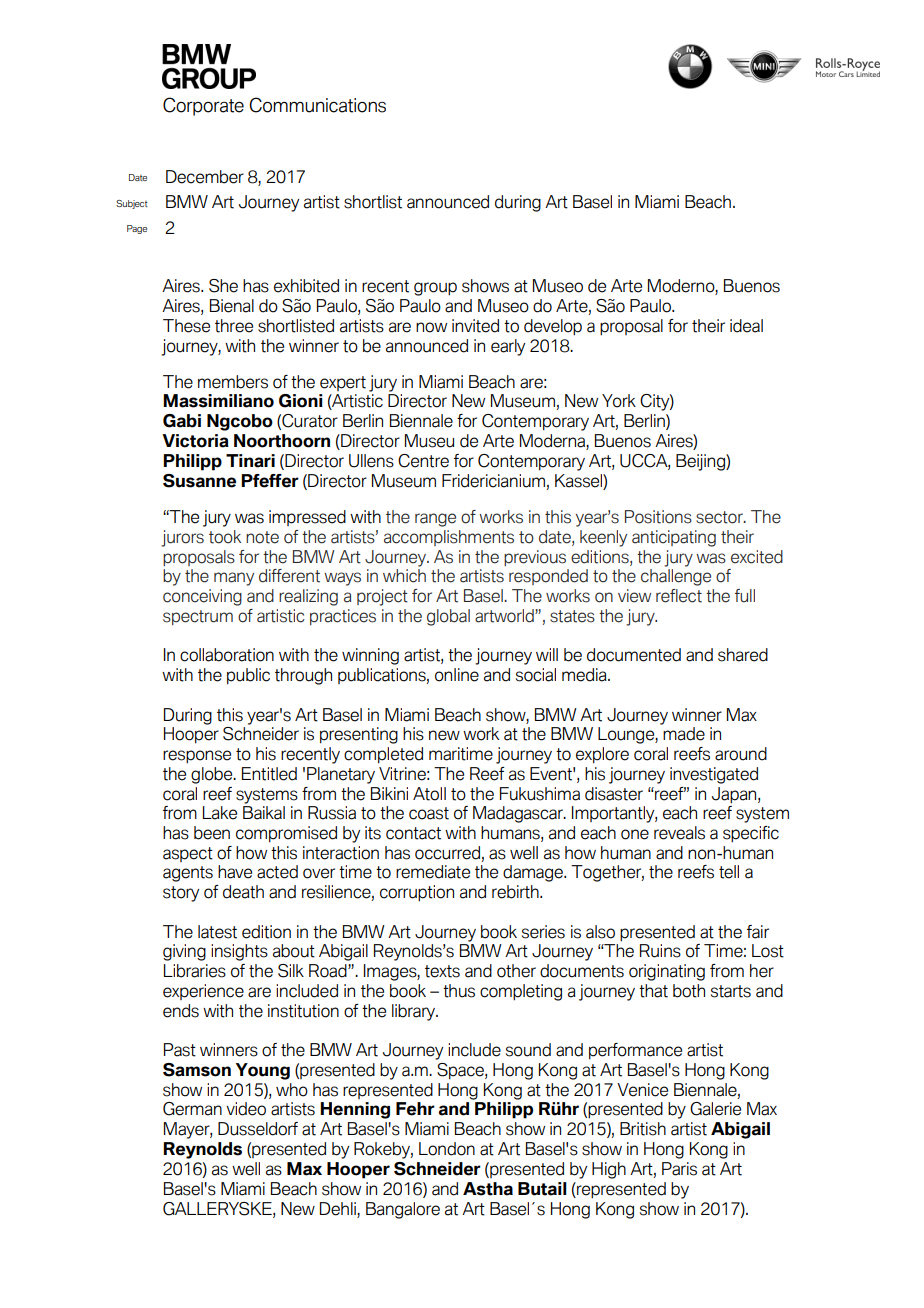 Image resolution: width=924 pixels, height=1308 pixels. I want to click on Corporate, so click(203, 106).
